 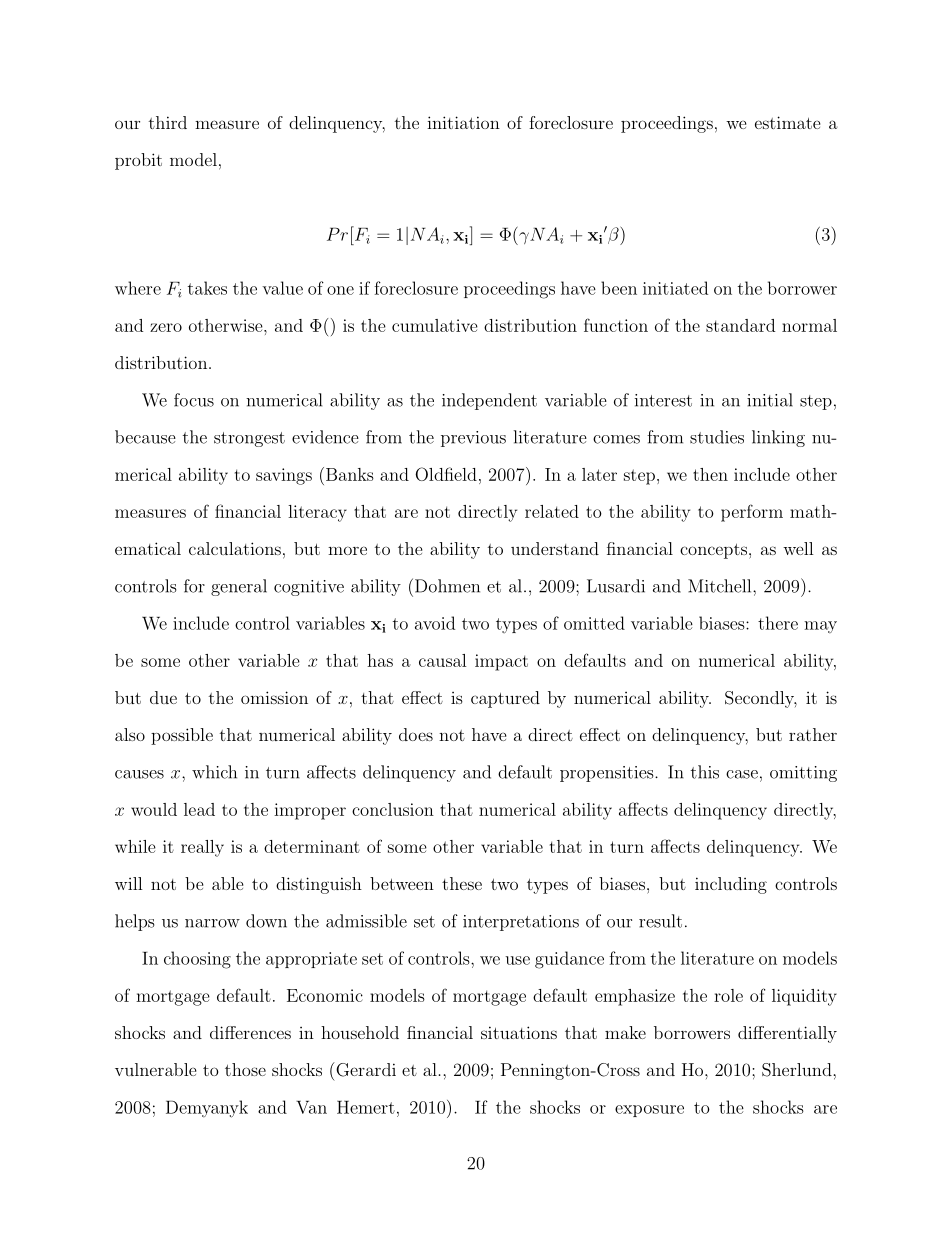 I want to click on previous, so click(x=473, y=439).
